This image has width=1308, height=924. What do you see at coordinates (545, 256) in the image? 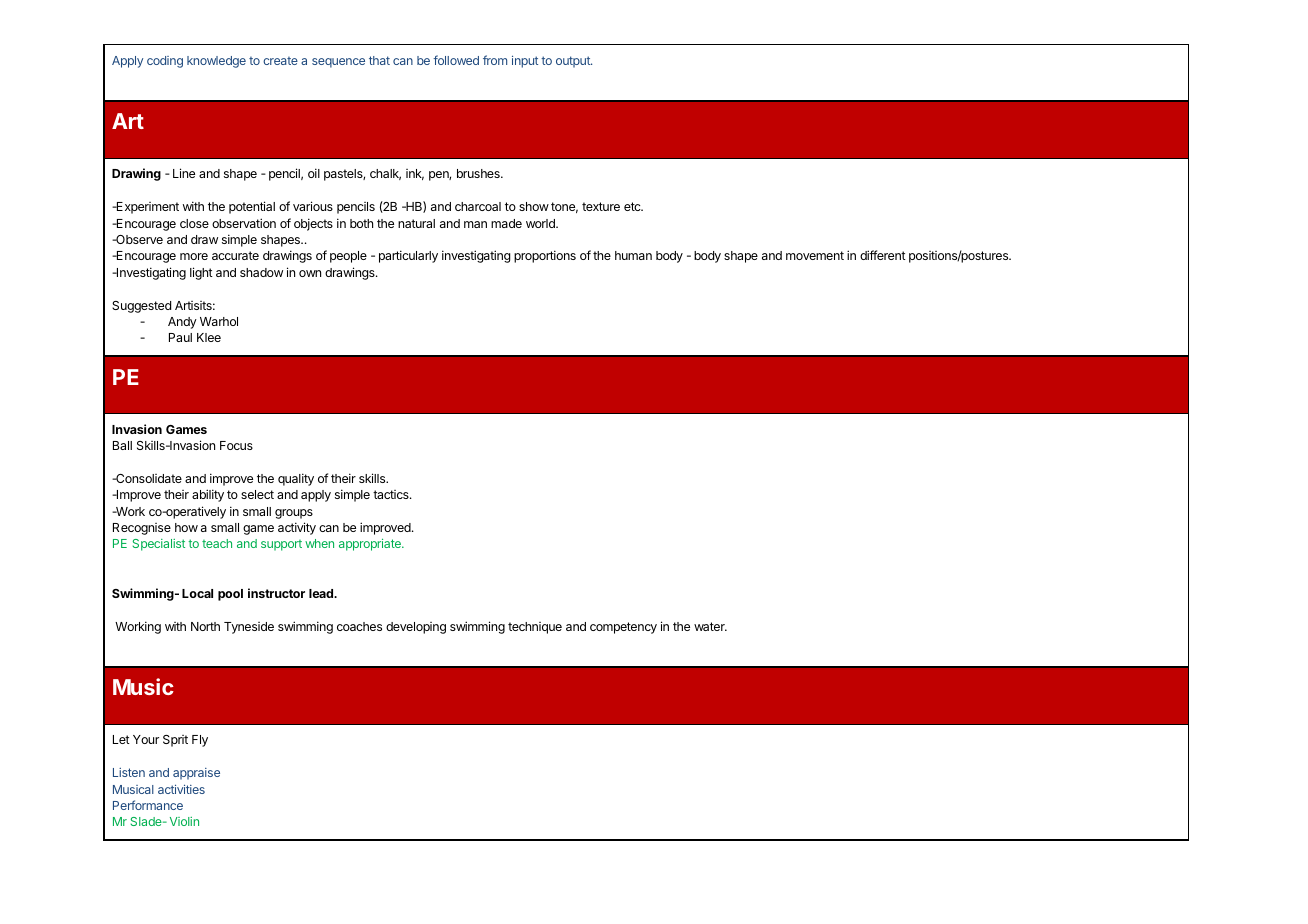
I see `proportions` at bounding box center [545, 256].
